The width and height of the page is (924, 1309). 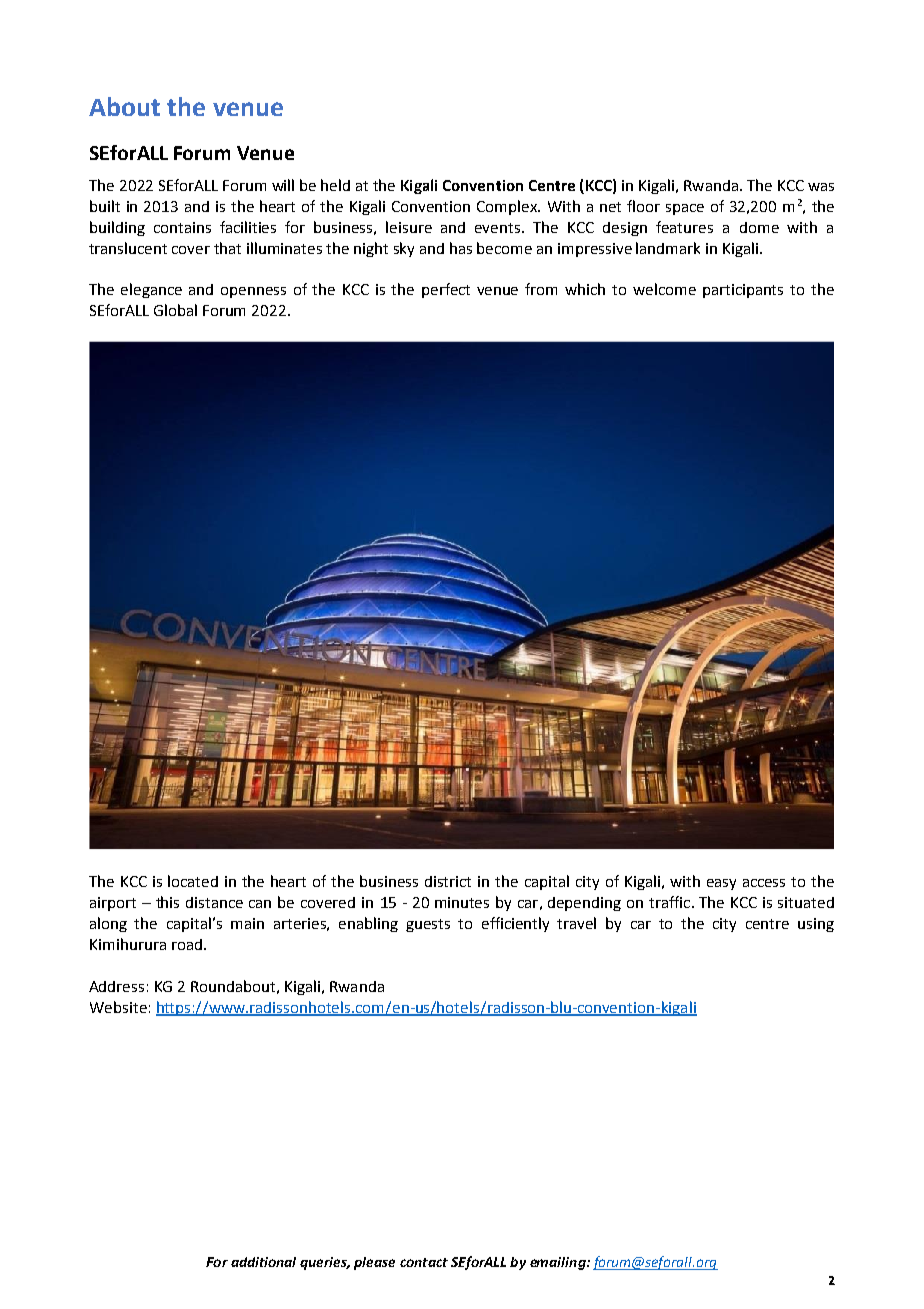 I want to click on participants, so click(x=743, y=291).
